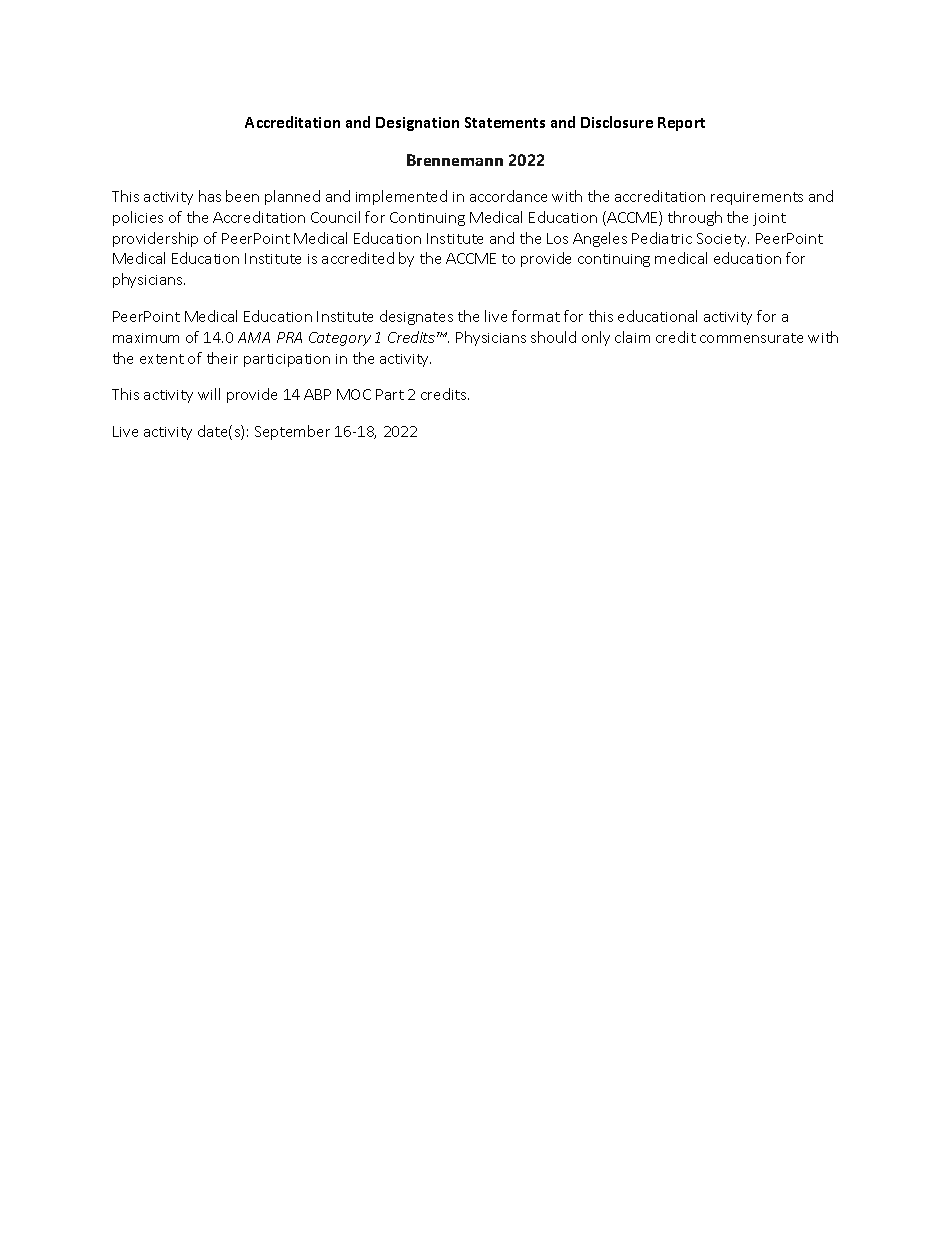  What do you see at coordinates (401, 197) in the screenshot?
I see `implemented` at bounding box center [401, 197].
